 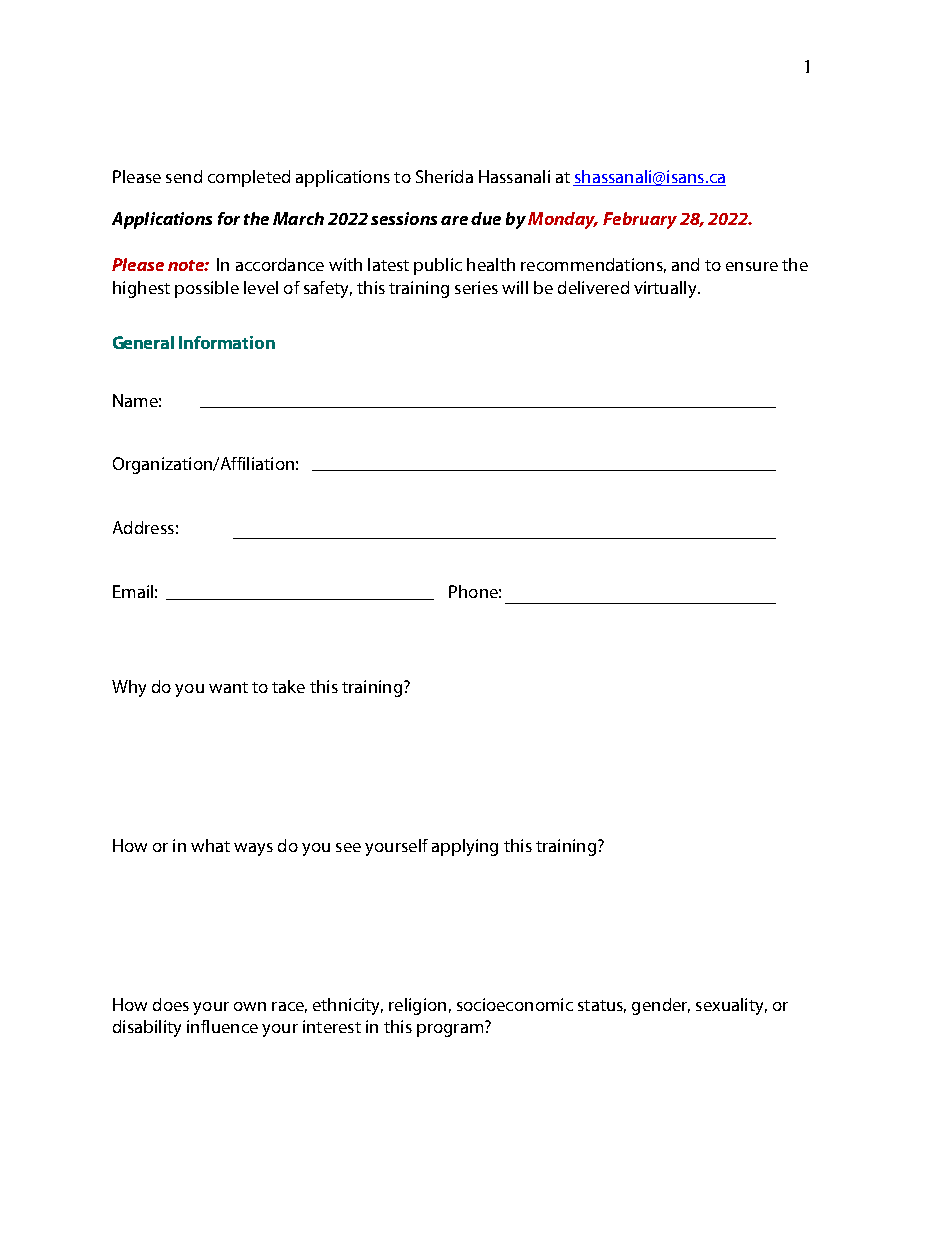 What do you see at coordinates (465, 847) in the screenshot?
I see `applying` at bounding box center [465, 847].
